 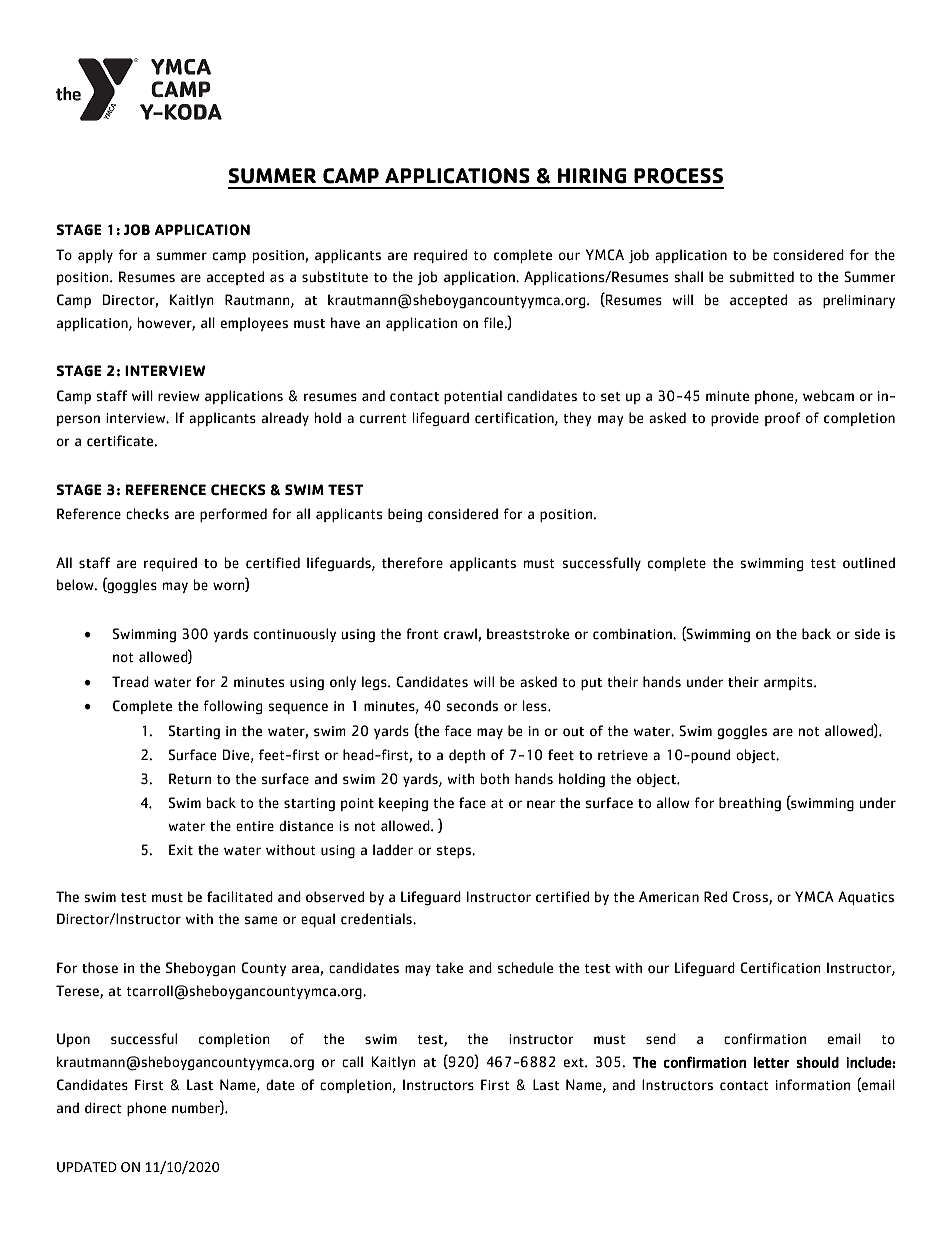 I want to click on Upon, so click(x=73, y=1040).
